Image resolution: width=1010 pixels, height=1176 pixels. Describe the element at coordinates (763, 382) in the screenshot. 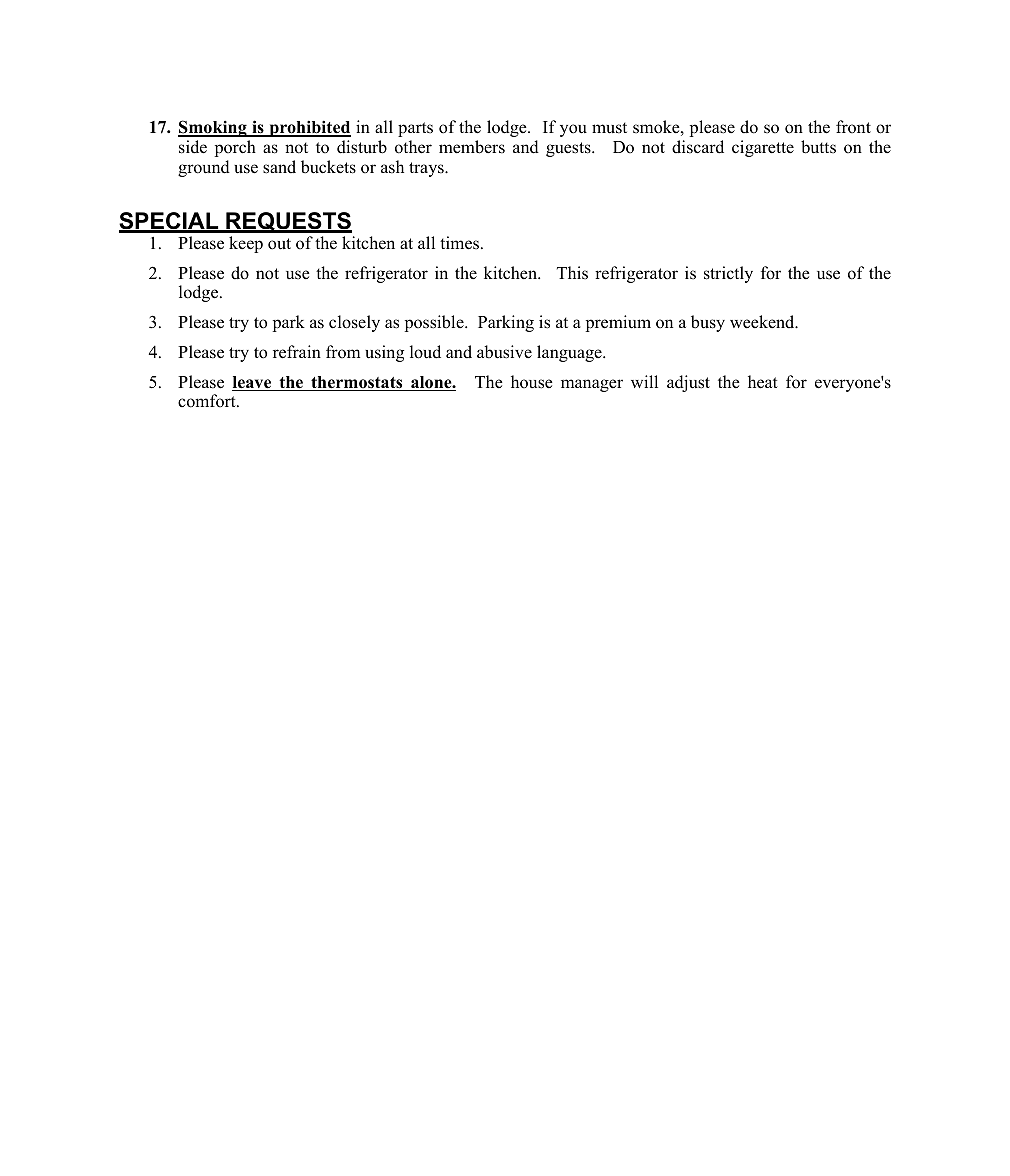

I see `heat` at that location.
